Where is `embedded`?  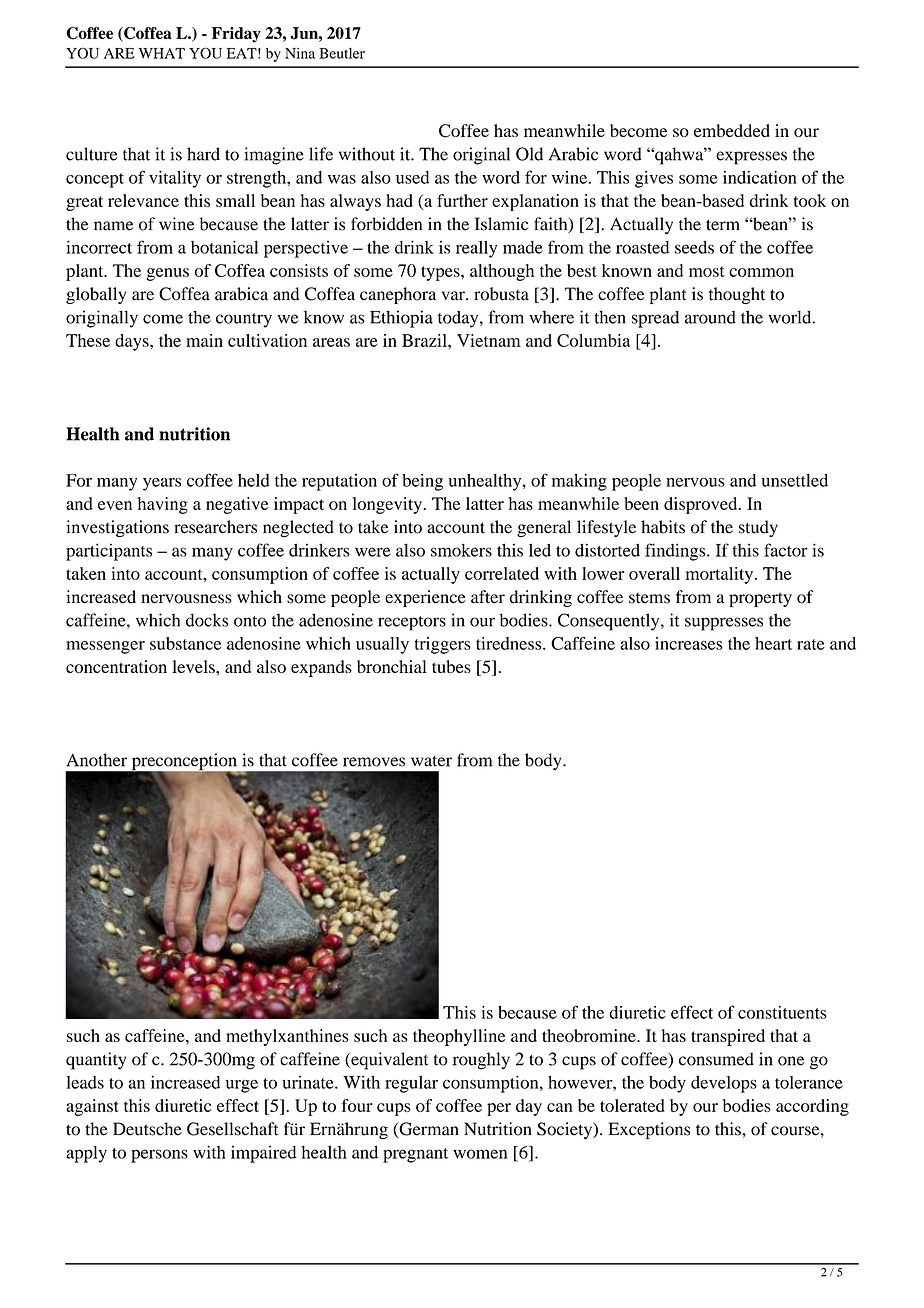
embedded is located at coordinates (732, 130).
